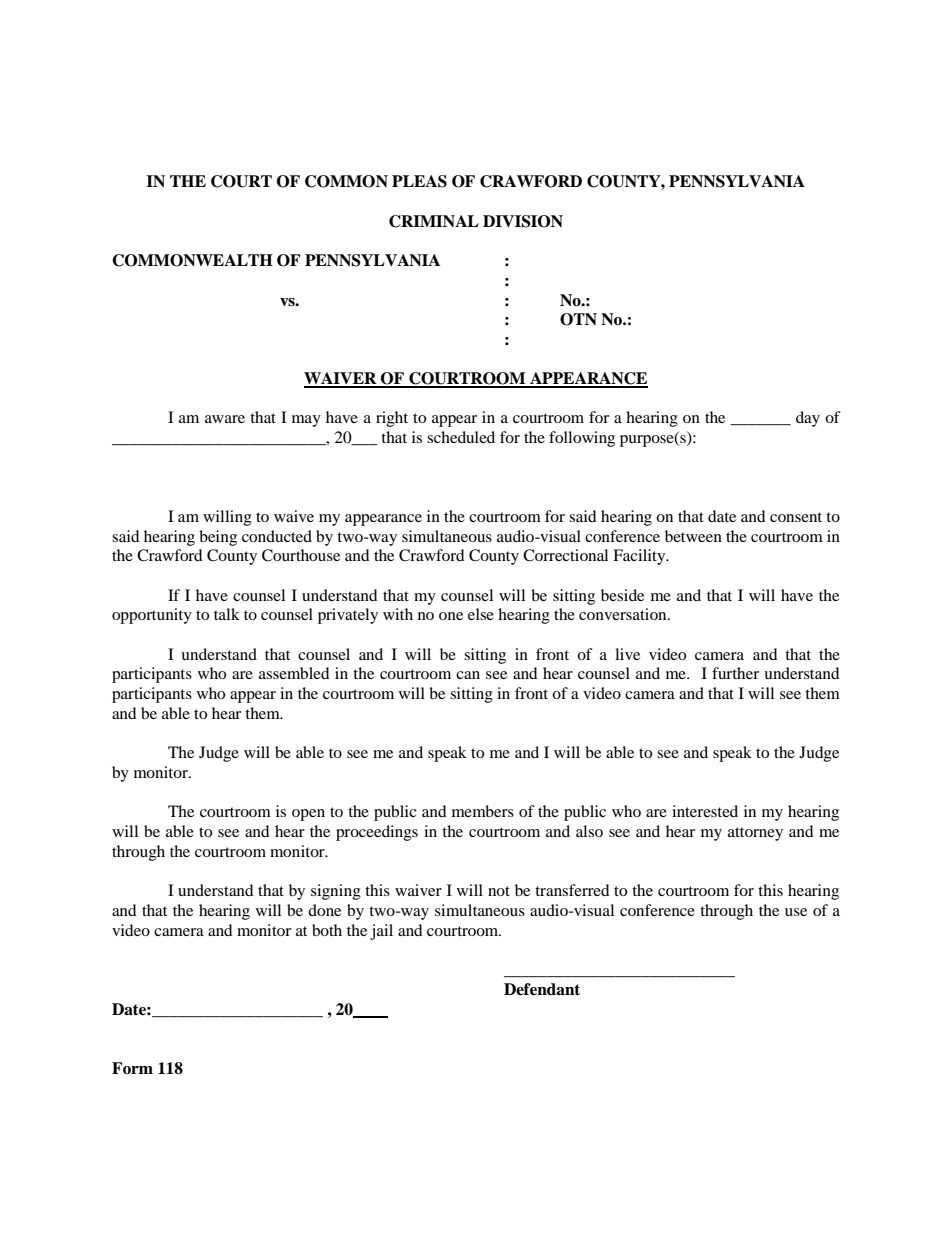  What do you see at coordinates (461, 437) in the page?
I see `scheduled` at bounding box center [461, 437].
